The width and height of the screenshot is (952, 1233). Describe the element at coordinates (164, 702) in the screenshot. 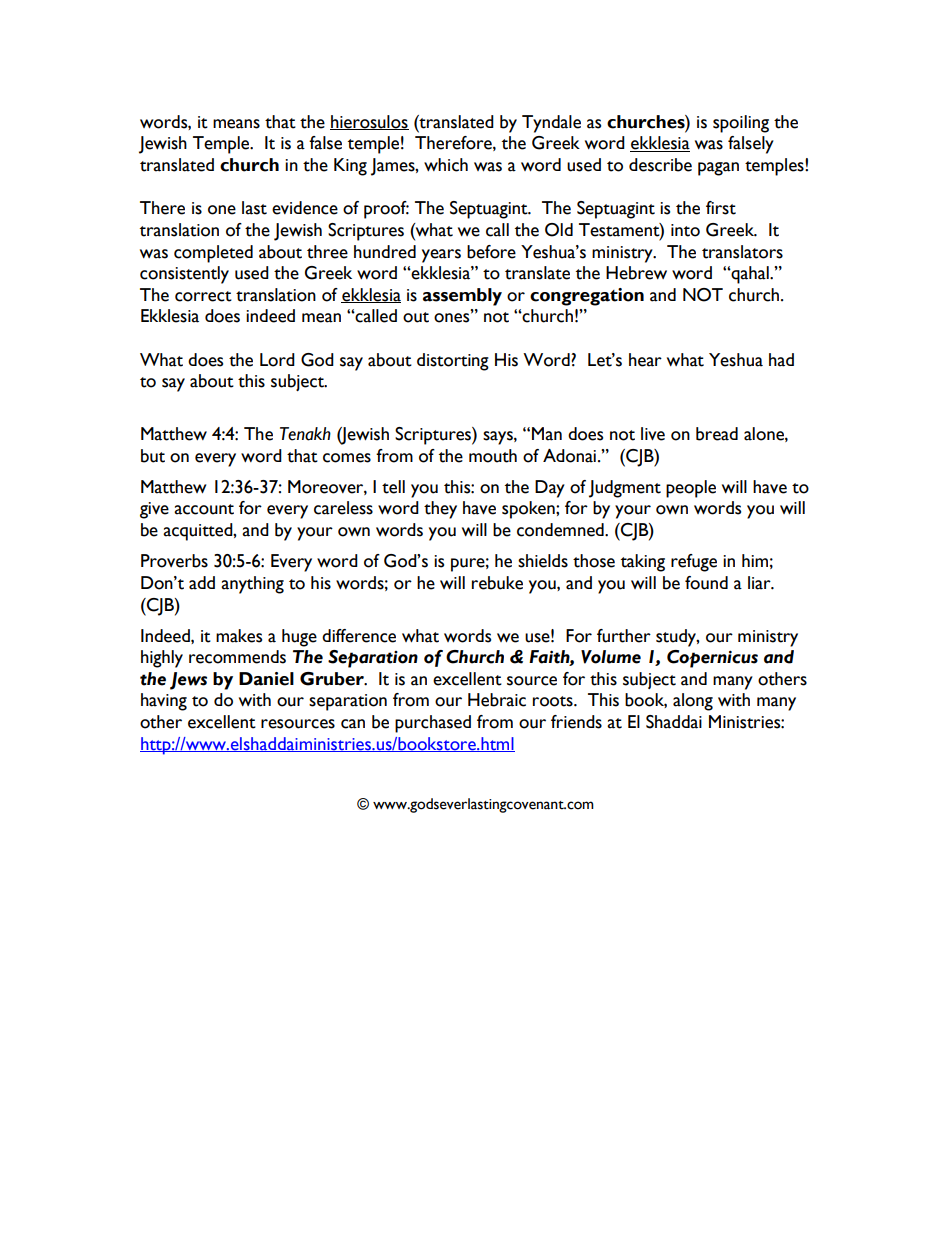

I see `having` at that location.
